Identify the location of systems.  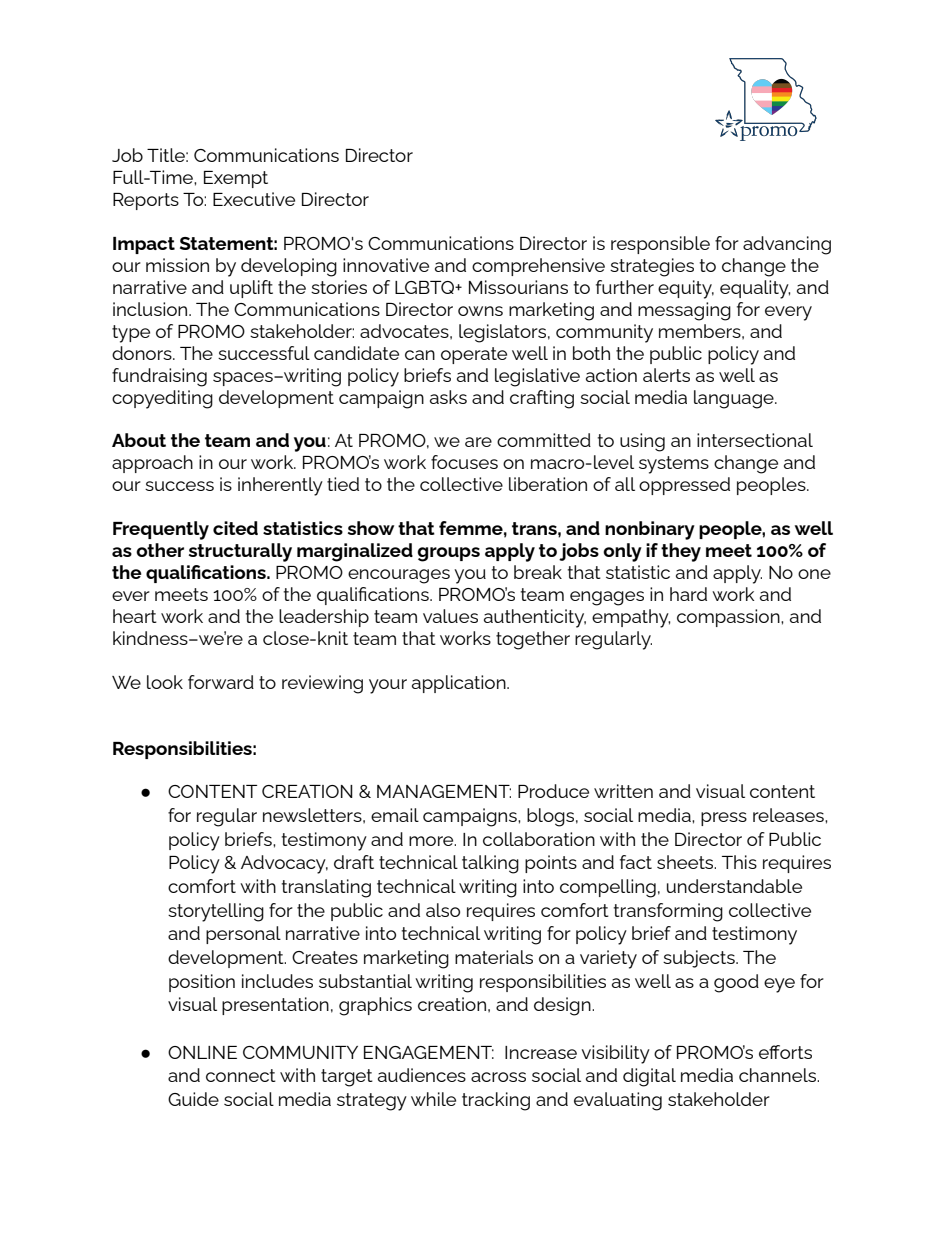
(674, 465).
